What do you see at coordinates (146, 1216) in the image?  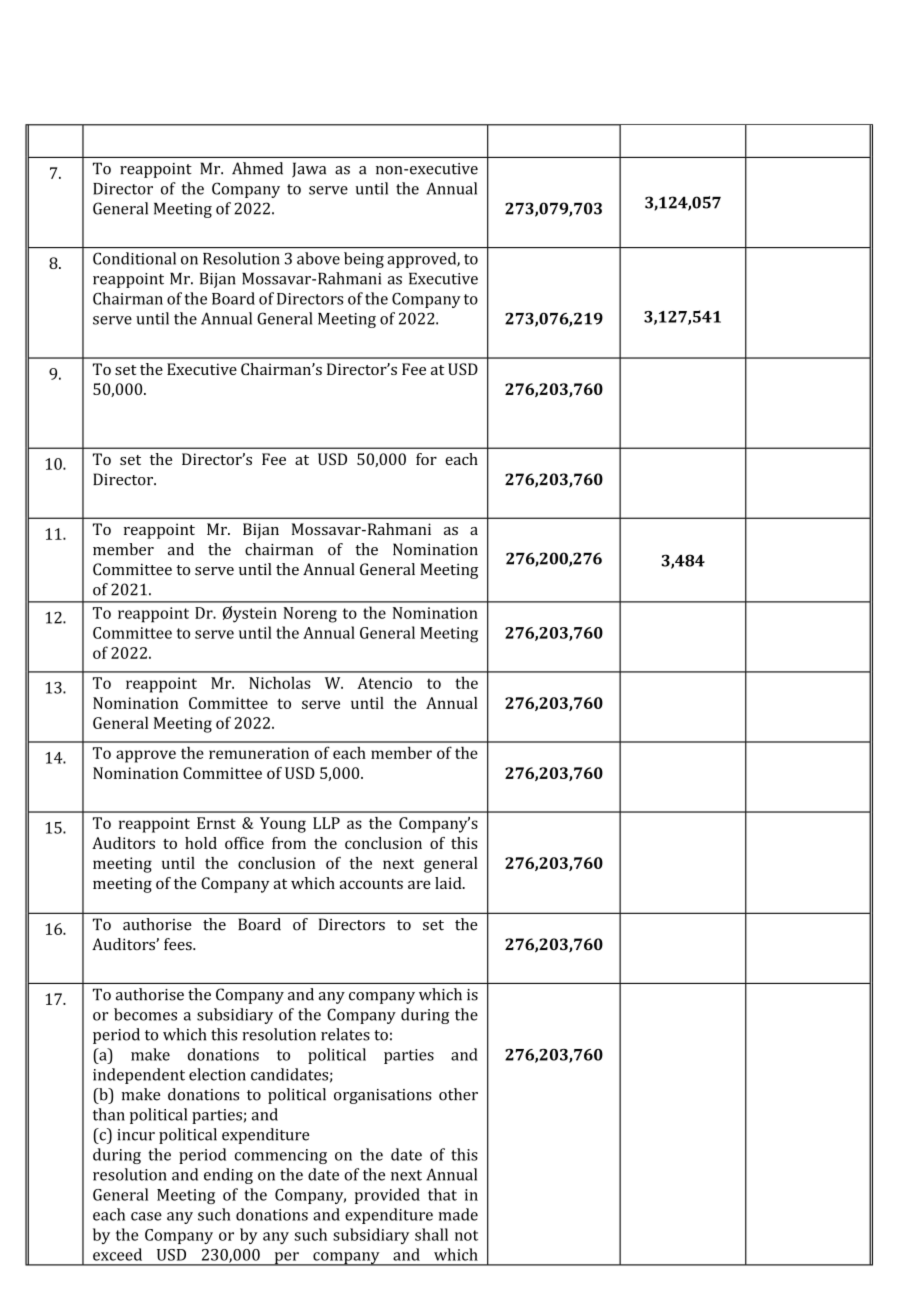 I see `case` at bounding box center [146, 1216].
